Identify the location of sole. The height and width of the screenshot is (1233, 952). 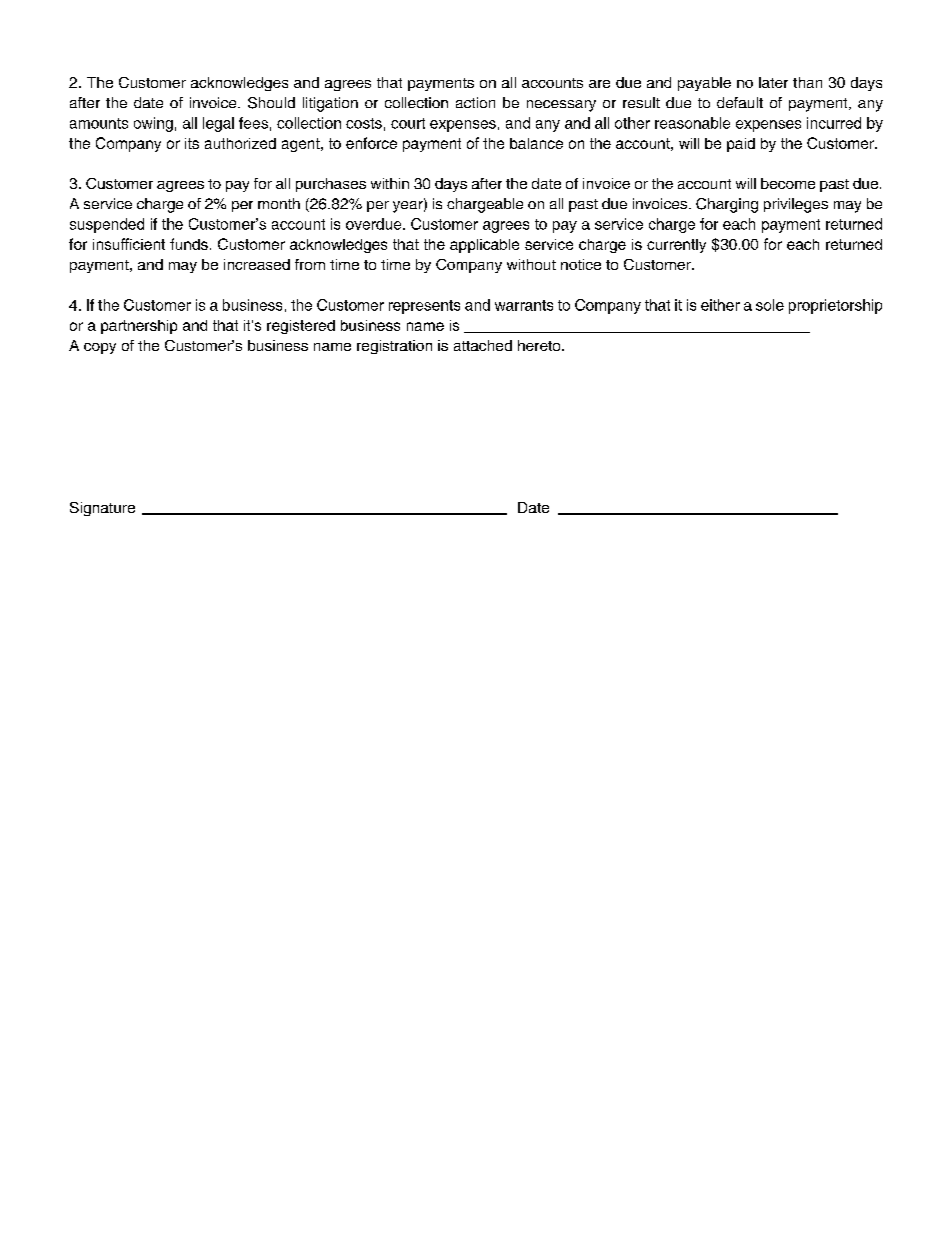
(770, 305).
